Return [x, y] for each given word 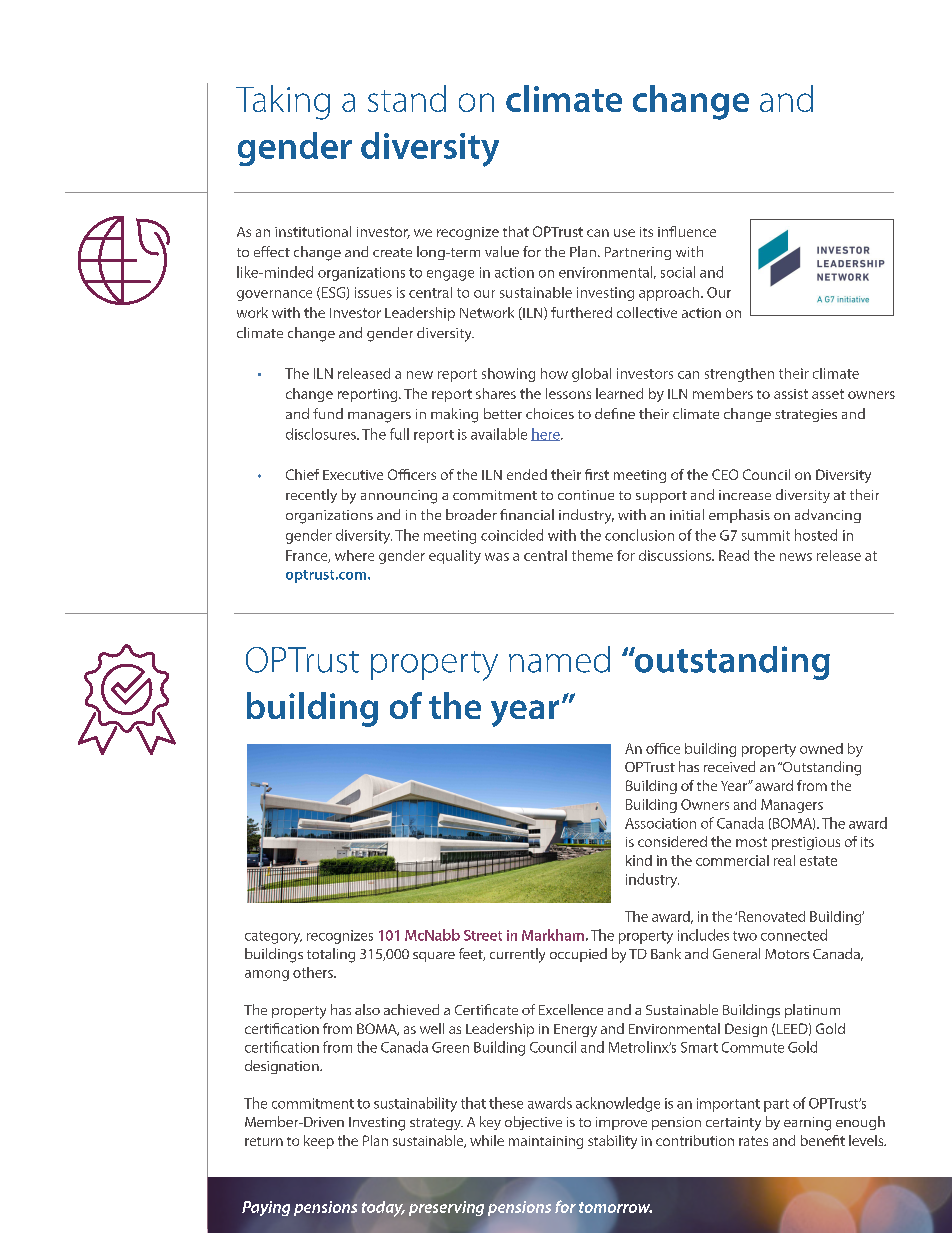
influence [687, 231]
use [624, 233]
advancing [828, 516]
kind [639, 860]
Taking [283, 102]
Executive [353, 475]
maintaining [546, 1142]
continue [586, 495]
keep [319, 1142]
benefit [823, 1140]
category [273, 937]
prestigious [806, 843]
